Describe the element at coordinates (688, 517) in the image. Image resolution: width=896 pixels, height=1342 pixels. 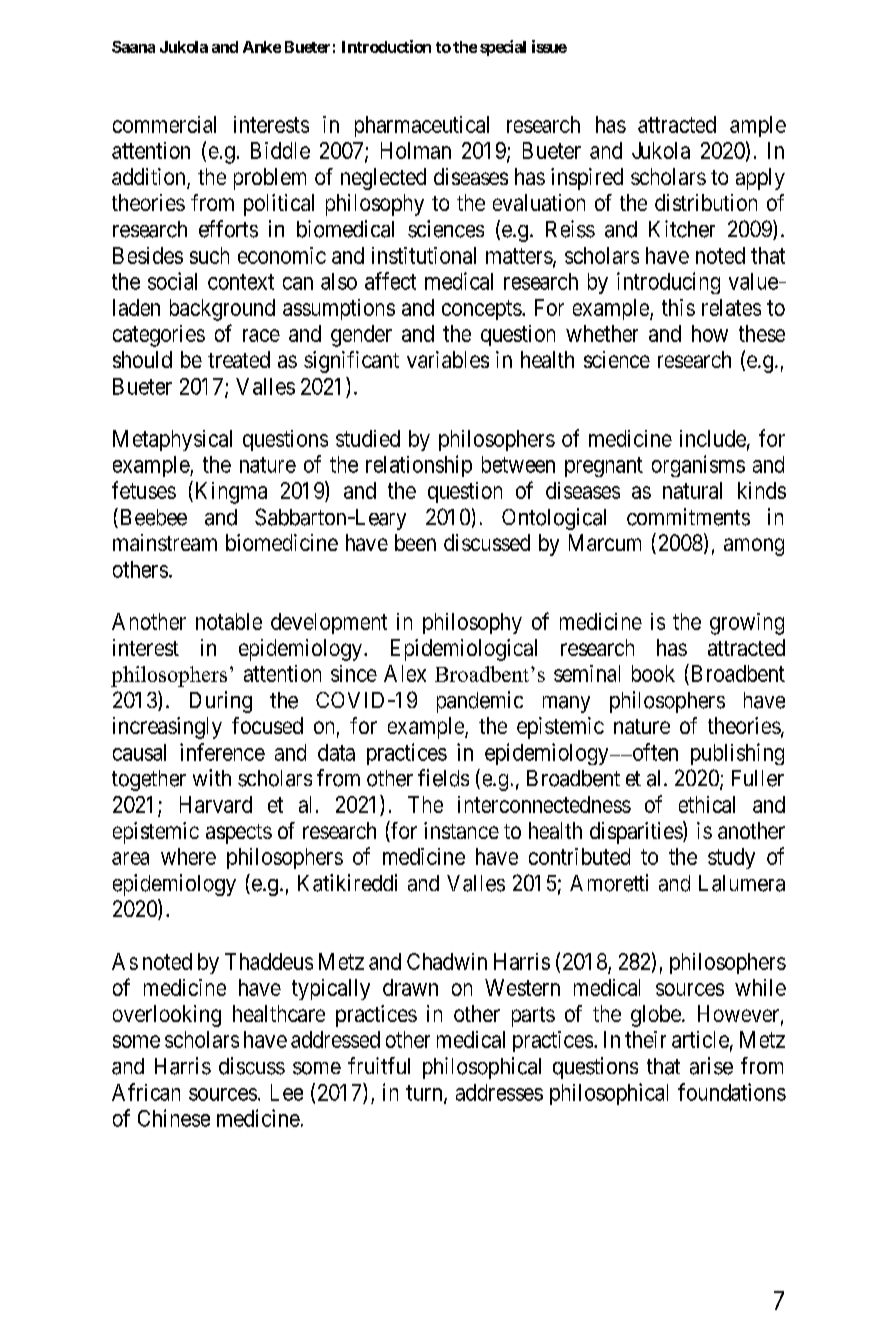
I see `commitments` at that location.
